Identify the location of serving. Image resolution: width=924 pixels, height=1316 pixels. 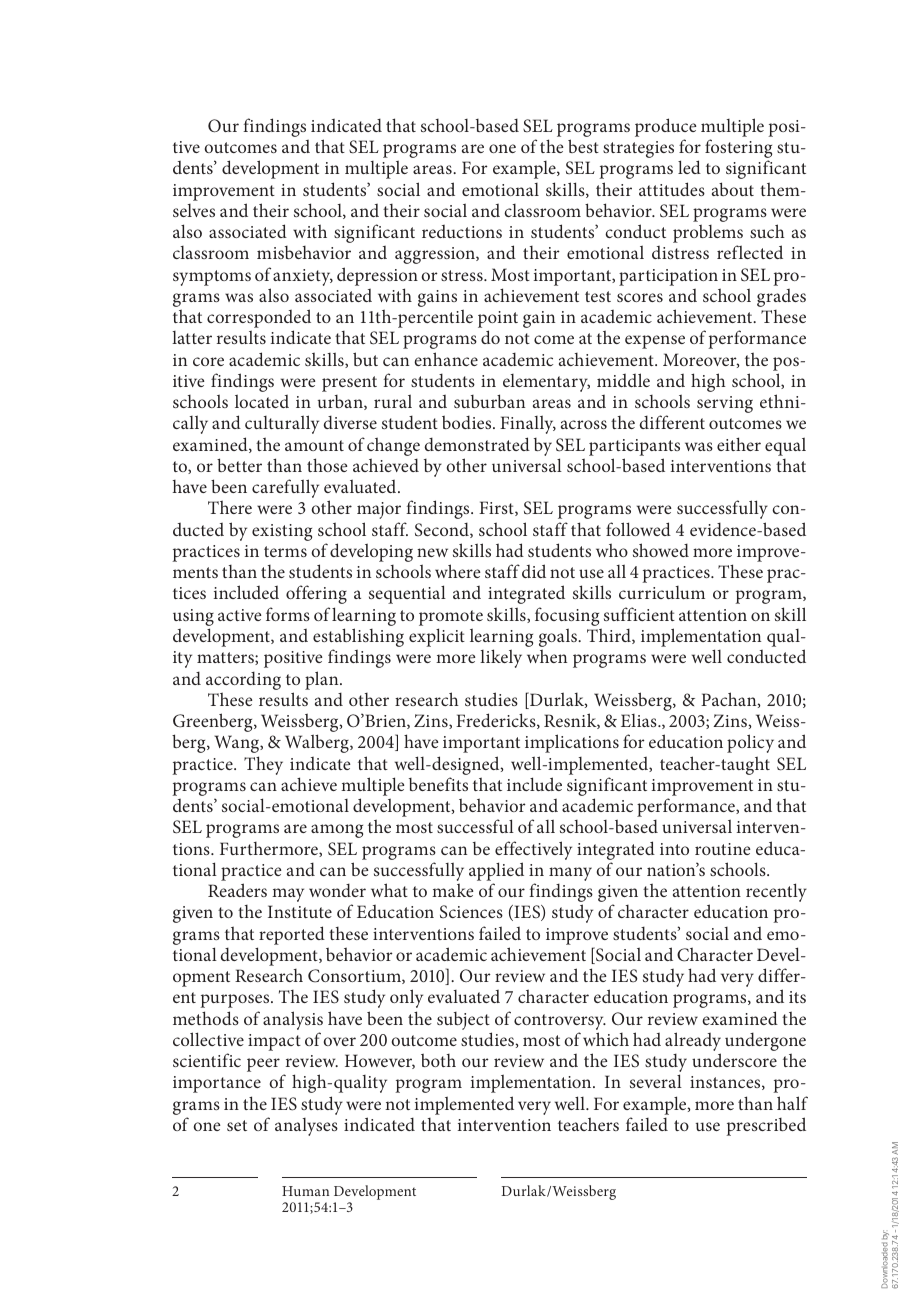
(725, 404).
